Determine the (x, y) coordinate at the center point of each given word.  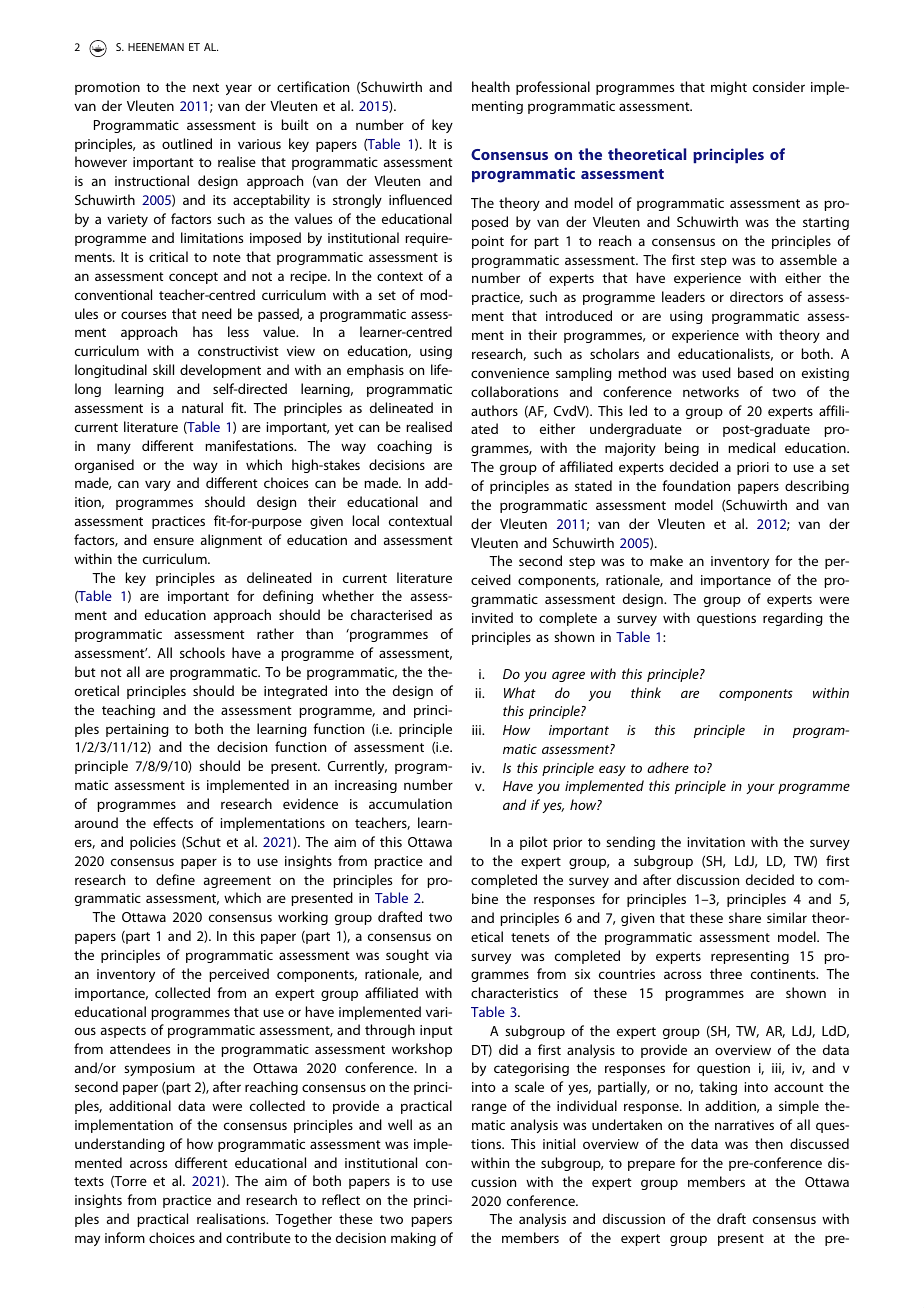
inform (125, 1237)
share (745, 917)
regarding (793, 619)
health (491, 86)
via (443, 955)
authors (494, 410)
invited (492, 617)
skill (163, 369)
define (175, 879)
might (729, 88)
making (413, 1239)
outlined (187, 143)
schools (202, 652)
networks (711, 391)
